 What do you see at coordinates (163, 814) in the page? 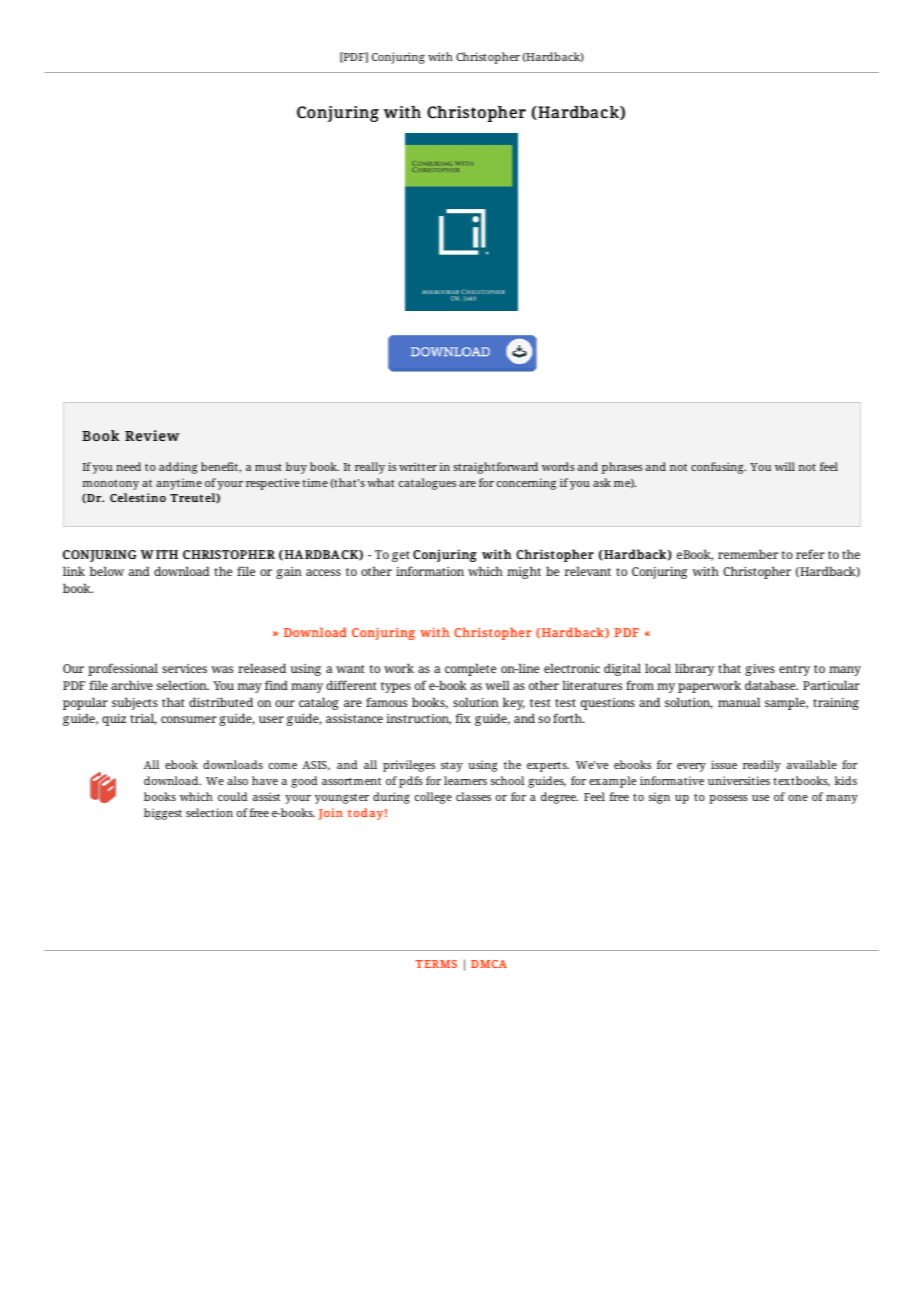
I see `biggest` at bounding box center [163, 814].
